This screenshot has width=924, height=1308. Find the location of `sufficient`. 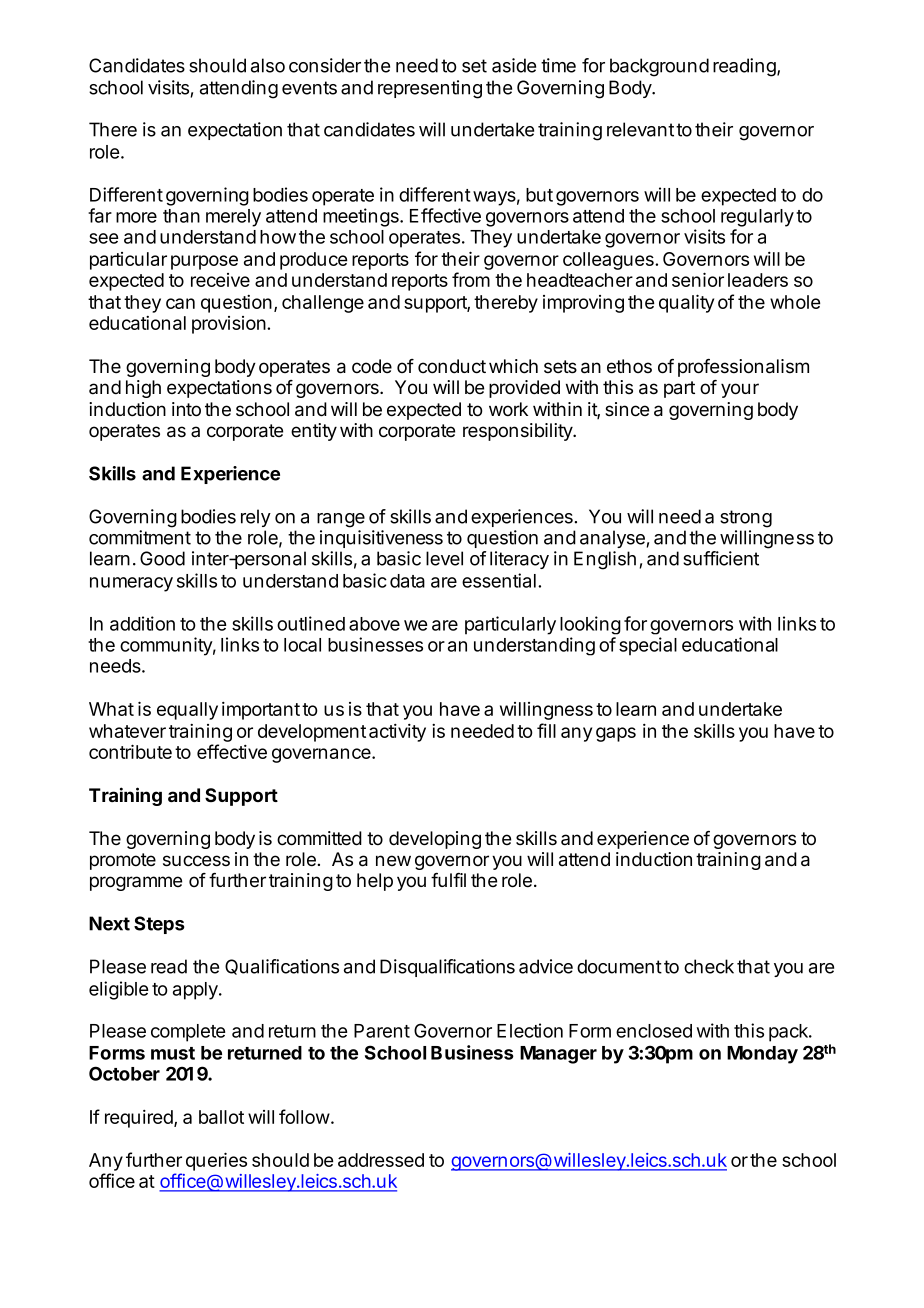

sufficient is located at coordinates (721, 558).
